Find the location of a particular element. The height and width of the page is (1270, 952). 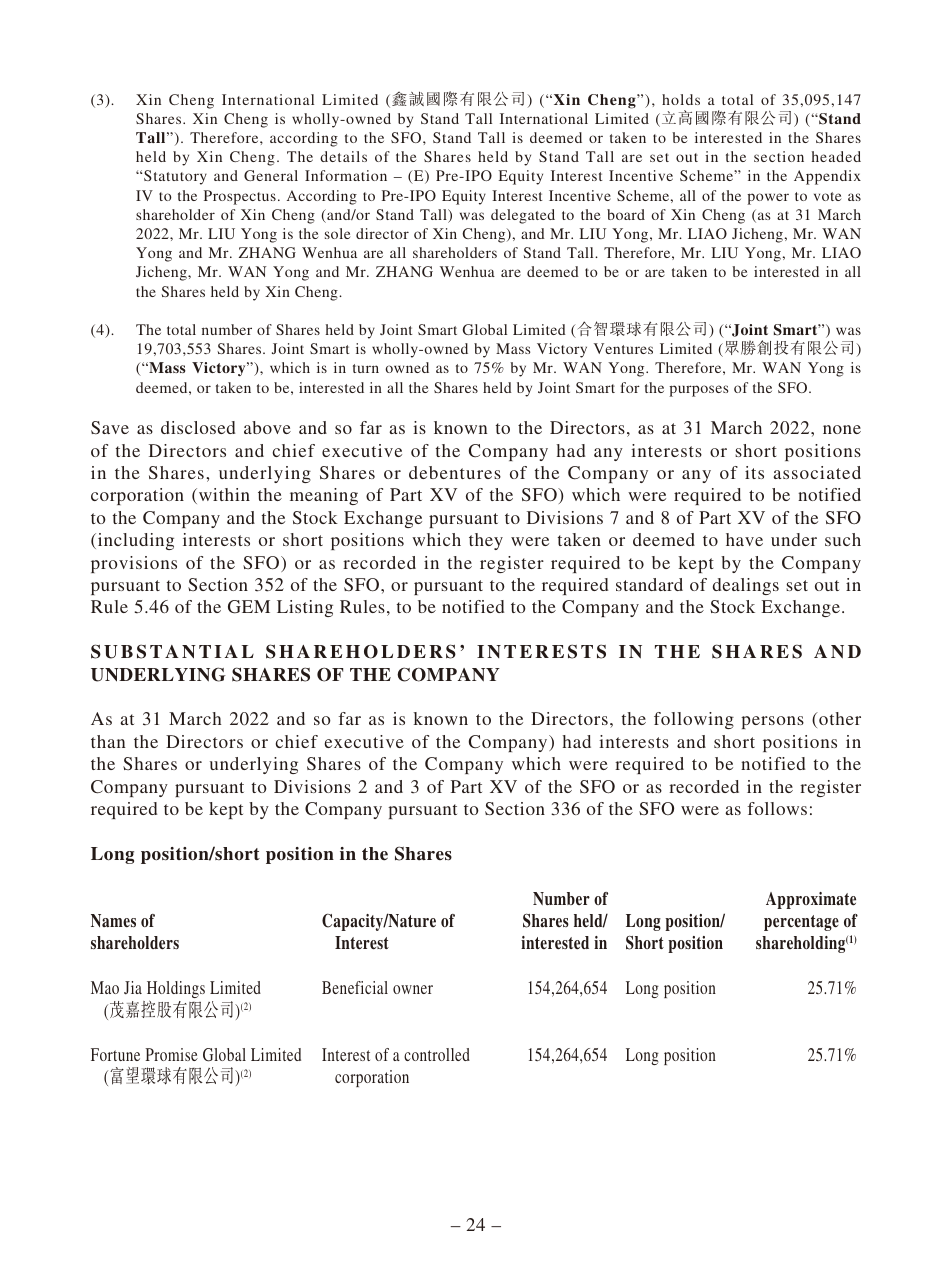

they is located at coordinates (486, 541).
